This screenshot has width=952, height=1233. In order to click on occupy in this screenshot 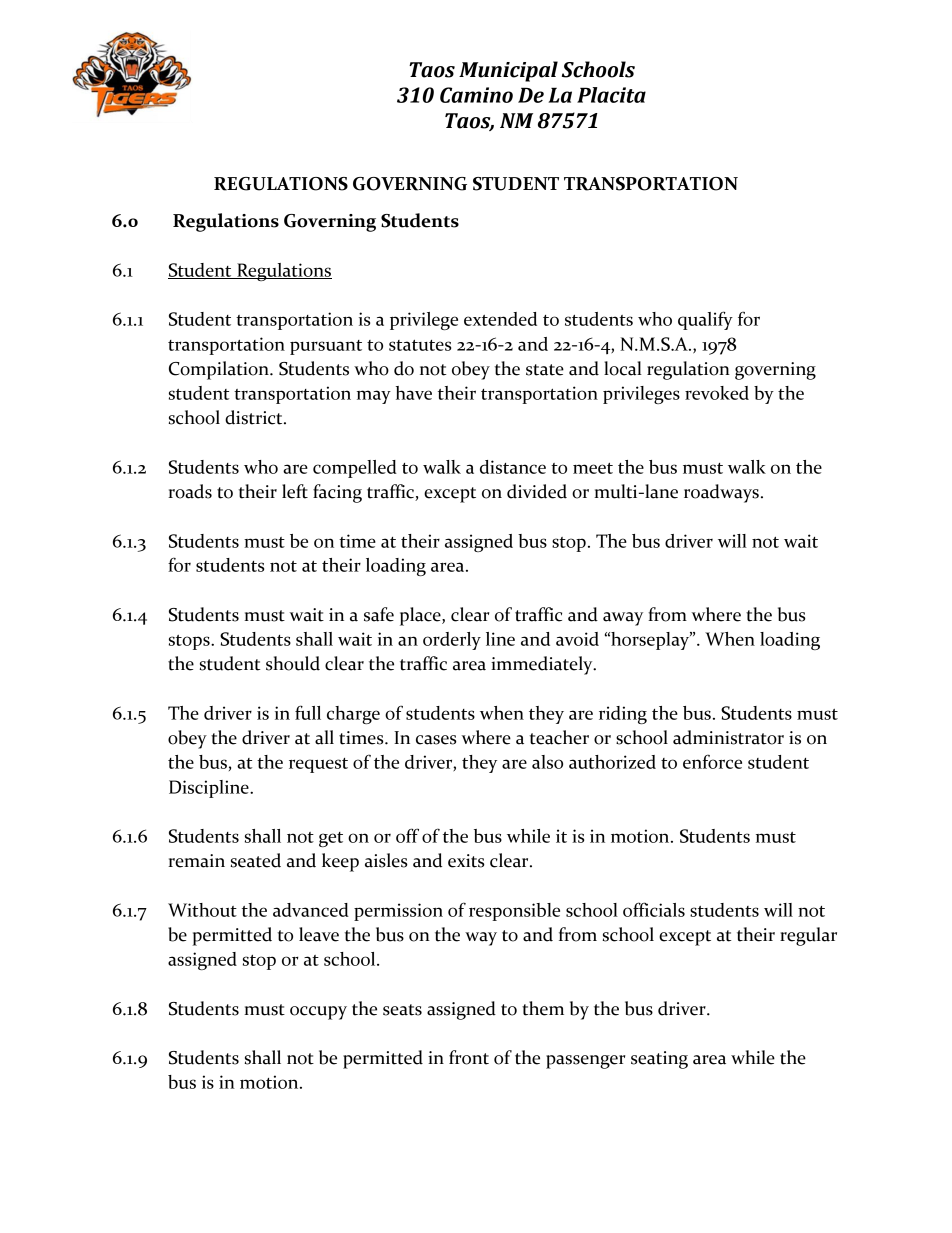, I will do `click(318, 1013)`.
